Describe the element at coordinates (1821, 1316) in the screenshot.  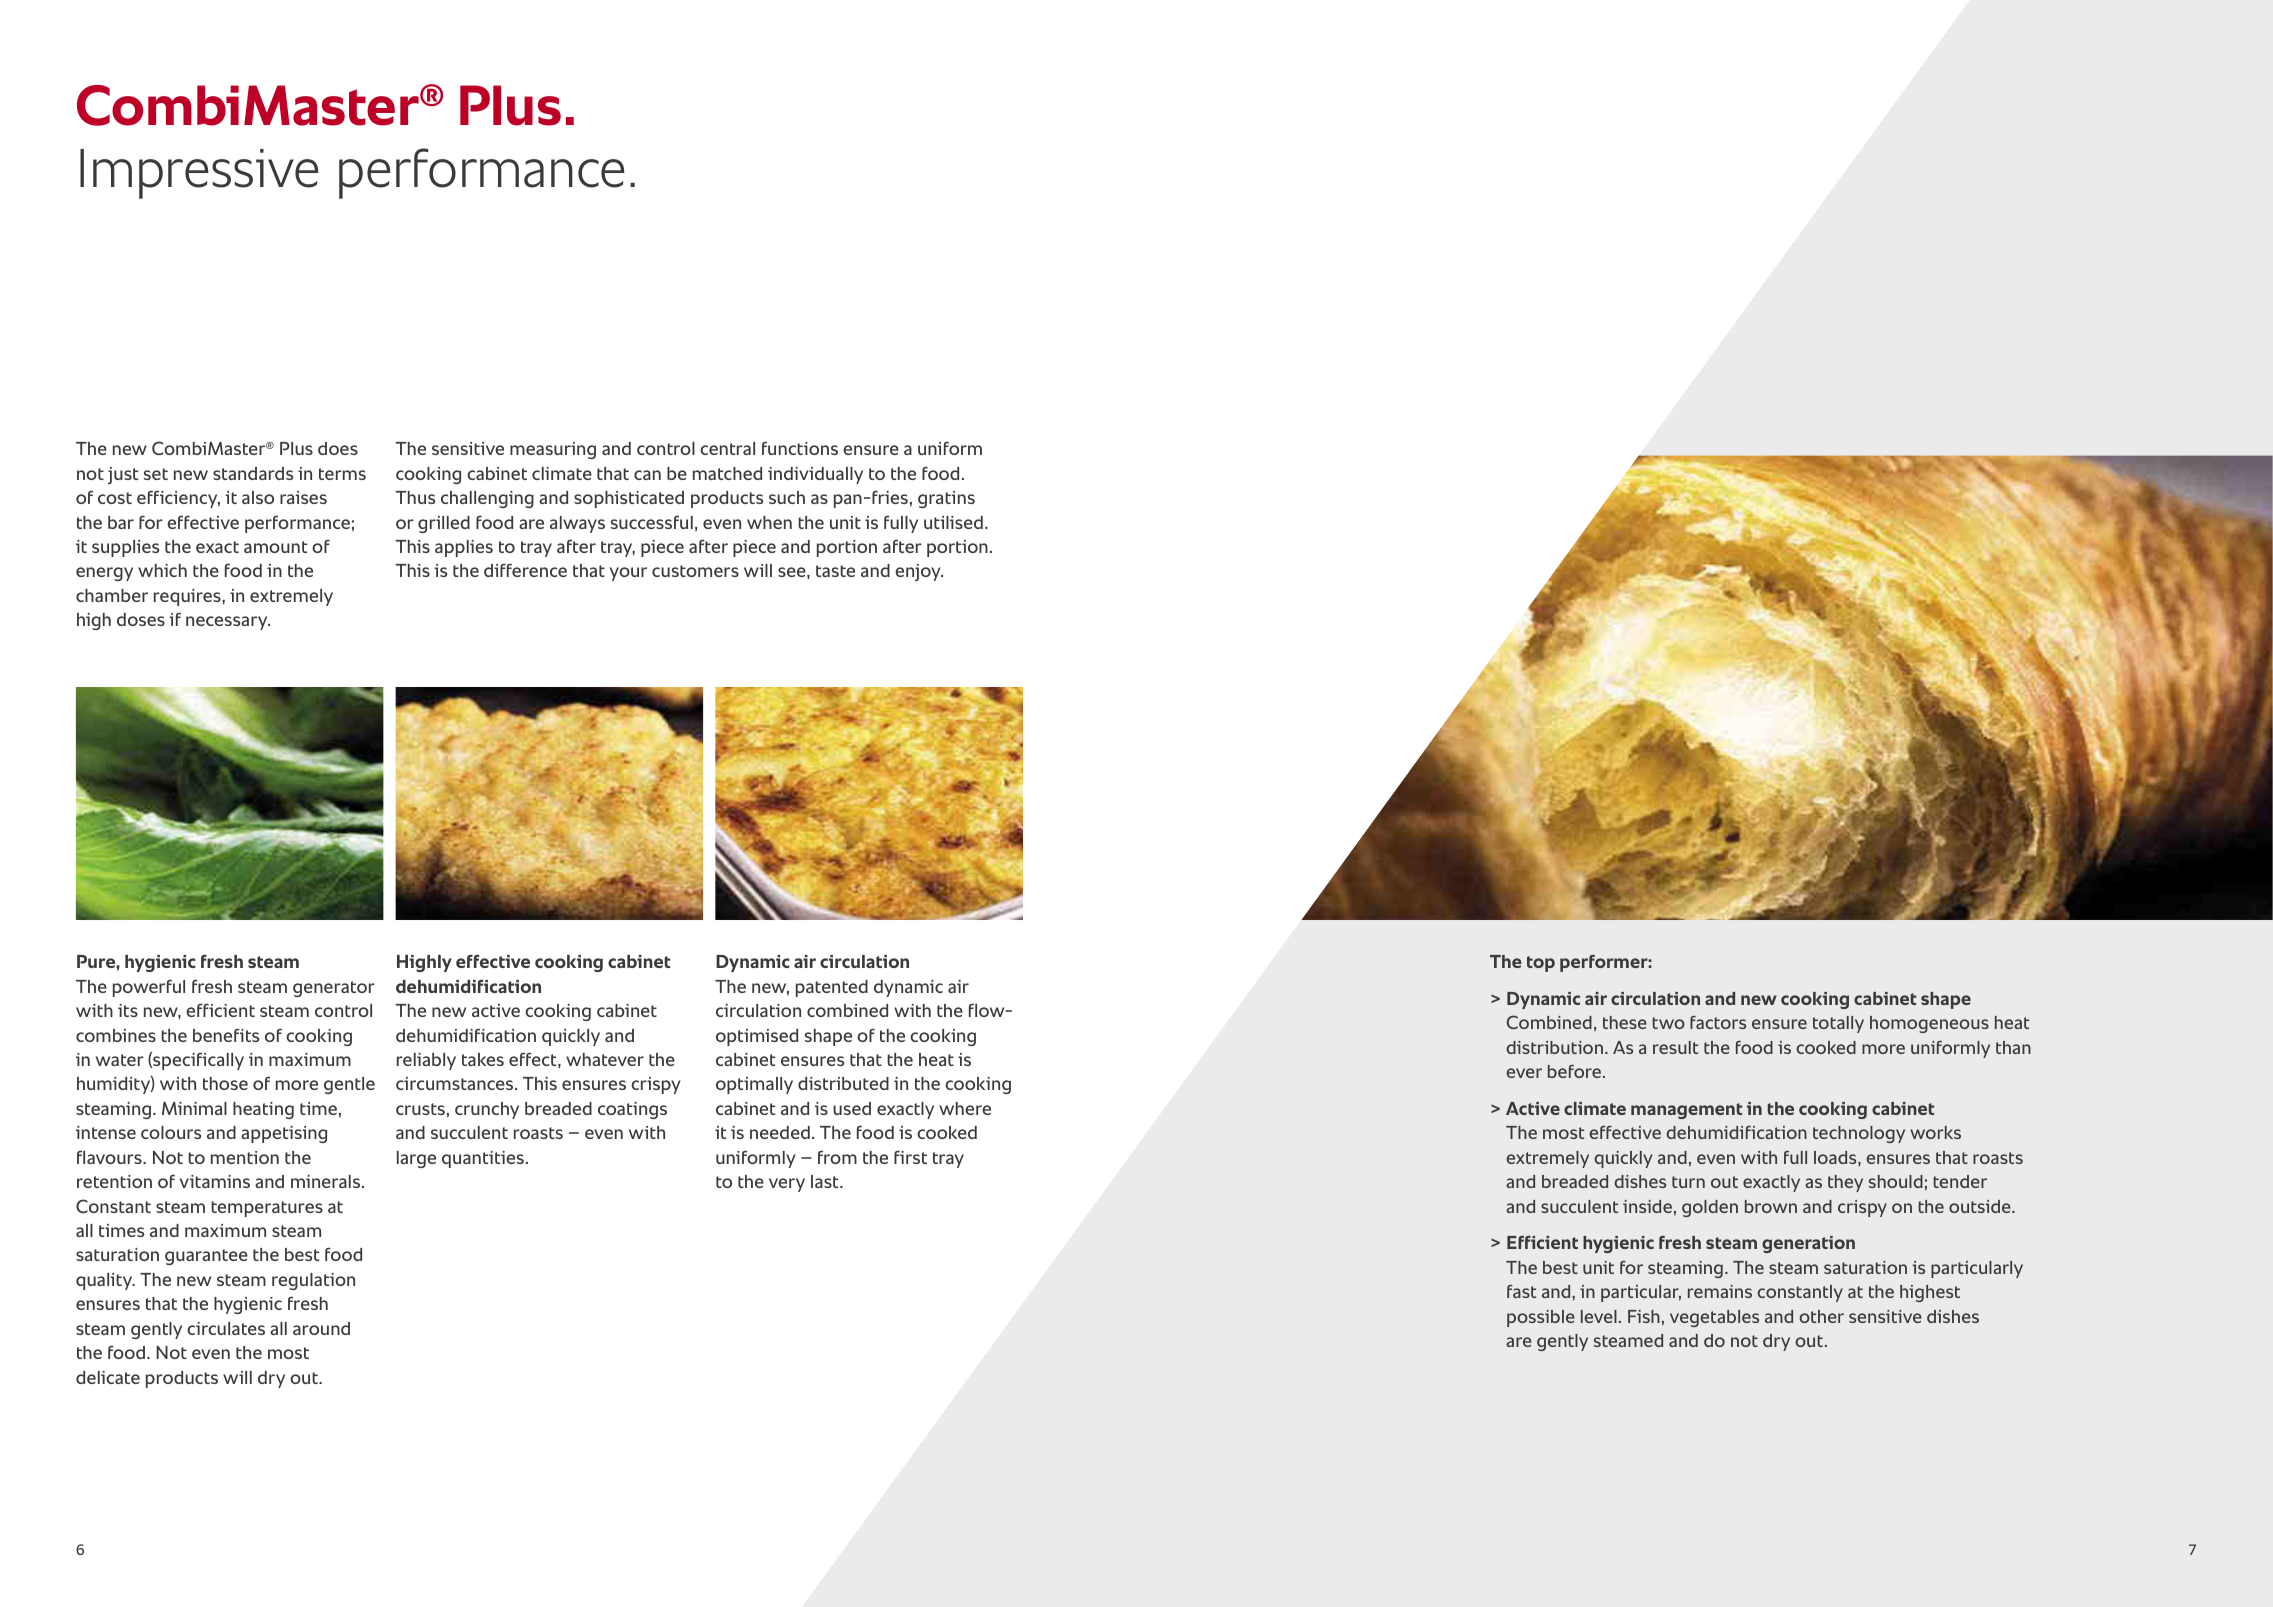
I see `other` at that location.
